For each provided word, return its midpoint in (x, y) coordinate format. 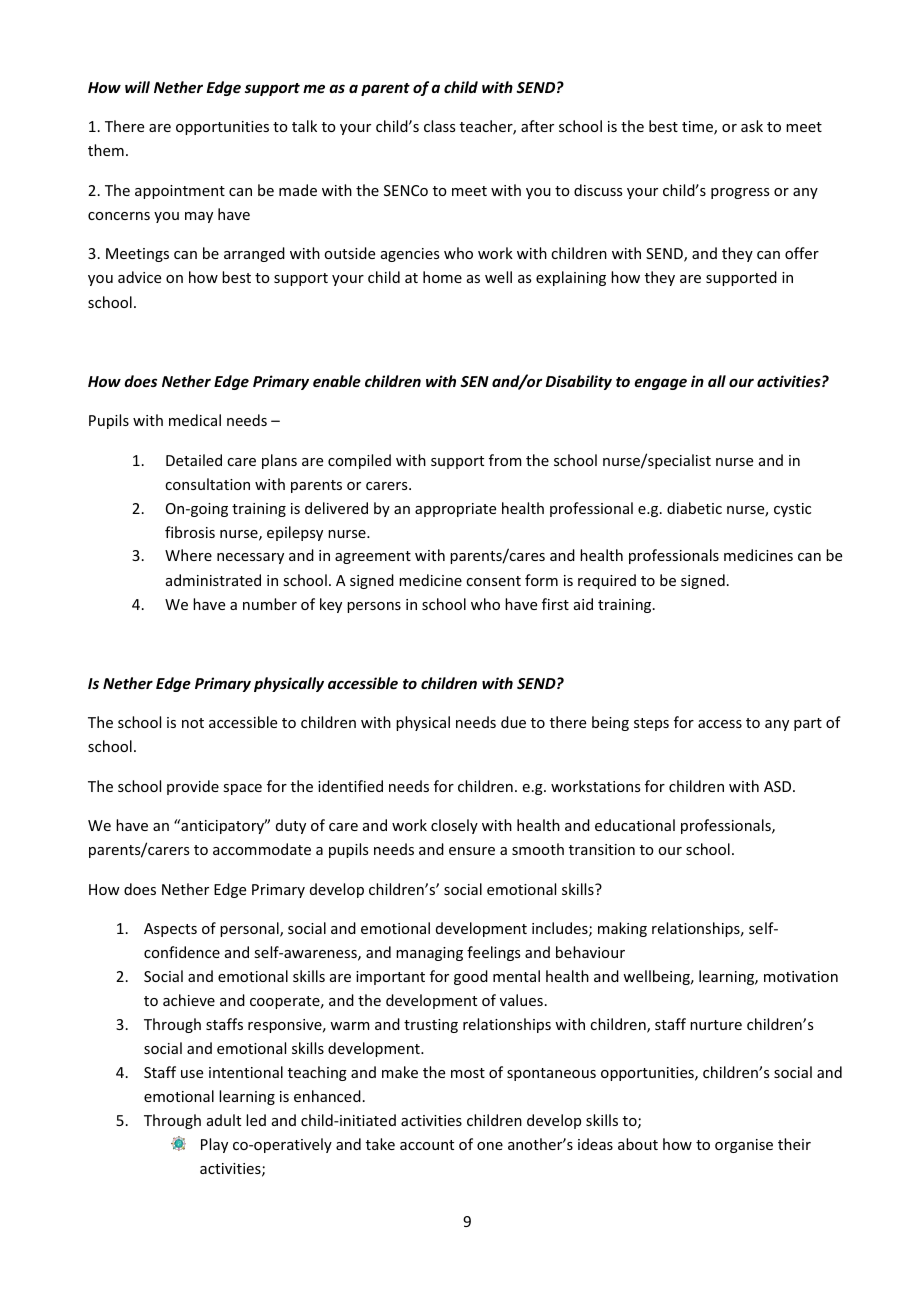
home (442, 277)
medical (195, 420)
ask (752, 126)
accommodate (262, 849)
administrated (213, 580)
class (439, 126)
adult (224, 1120)
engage (660, 384)
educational (635, 825)
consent (493, 581)
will (137, 87)
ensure (472, 851)
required (607, 581)
